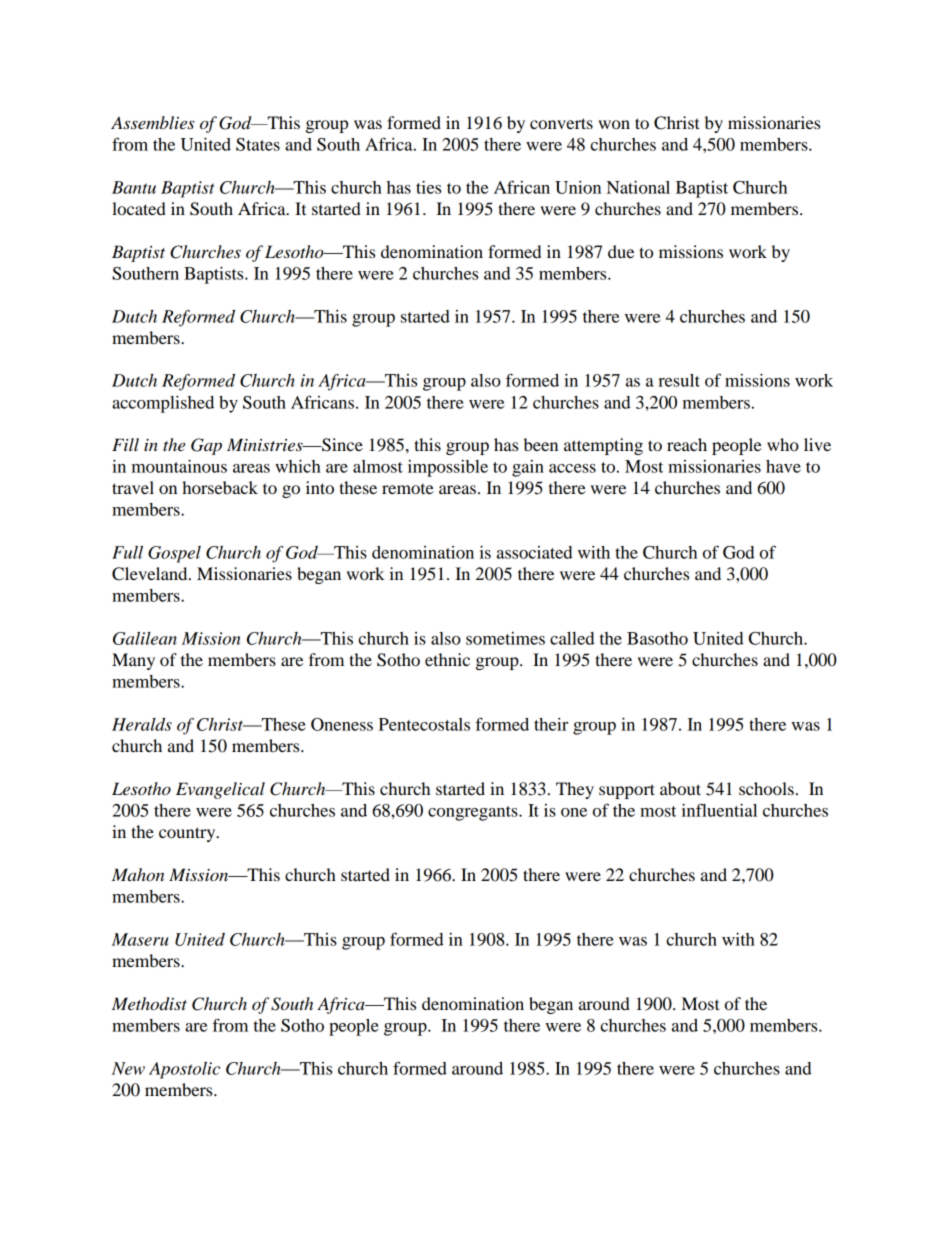 Image resolution: width=952 pixels, height=1233 pixels. Describe the element at coordinates (448, 468) in the document. I see `impossible` at that location.
